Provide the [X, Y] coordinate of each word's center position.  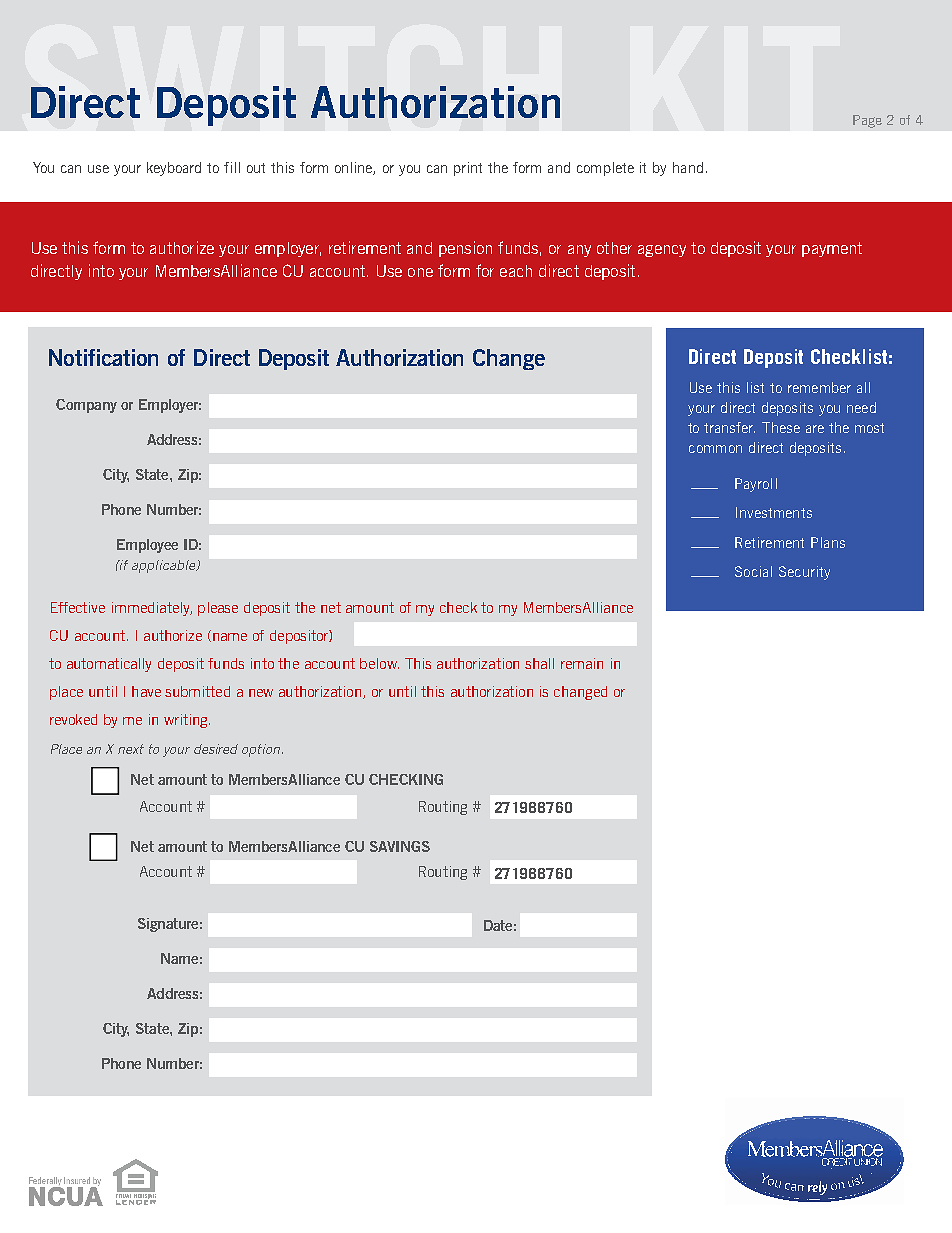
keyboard [174, 169]
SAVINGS [400, 846]
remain [582, 663]
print [468, 169]
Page [867, 121]
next [131, 749]
